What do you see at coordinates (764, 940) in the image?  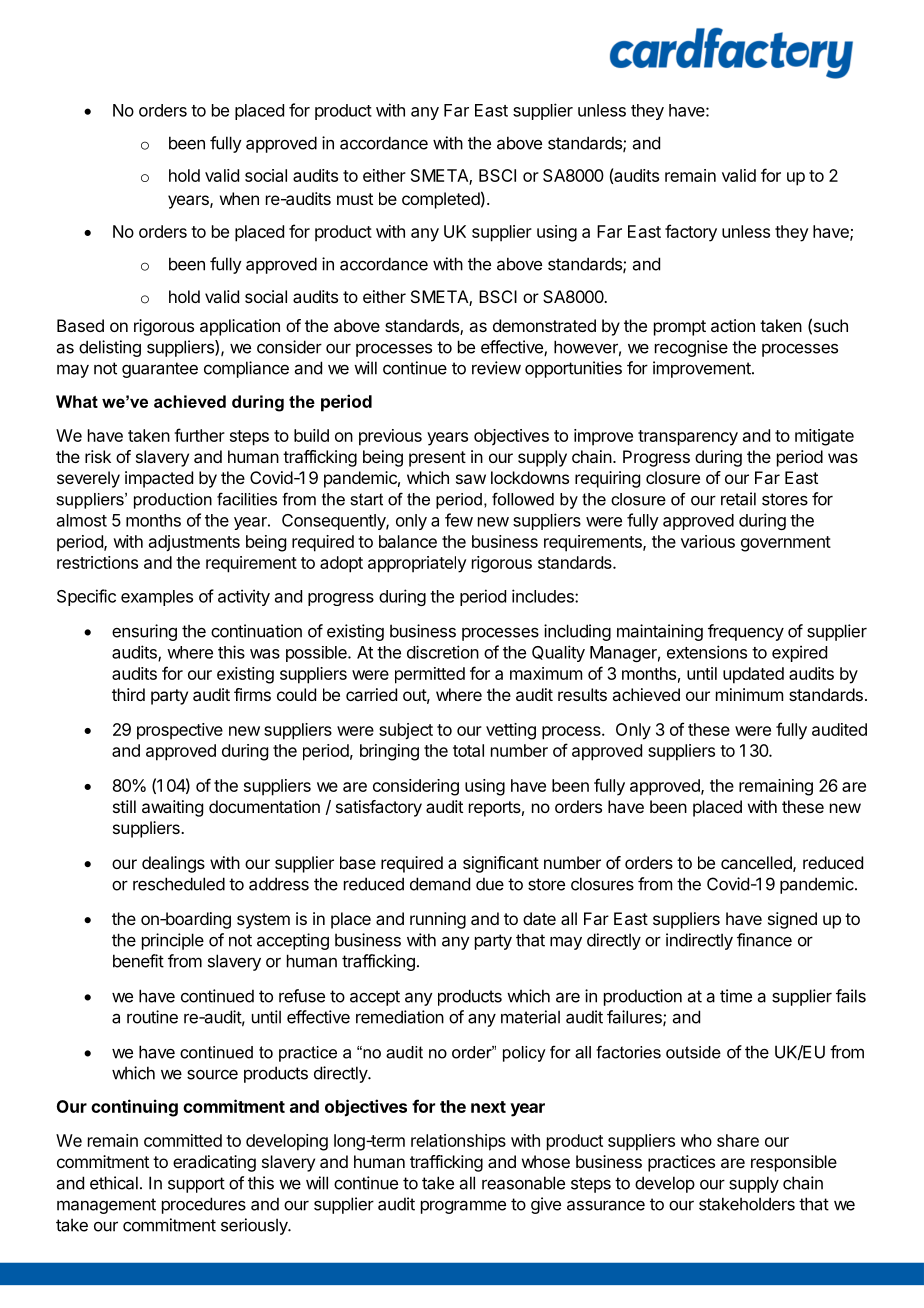 I see `finance` at bounding box center [764, 940].
